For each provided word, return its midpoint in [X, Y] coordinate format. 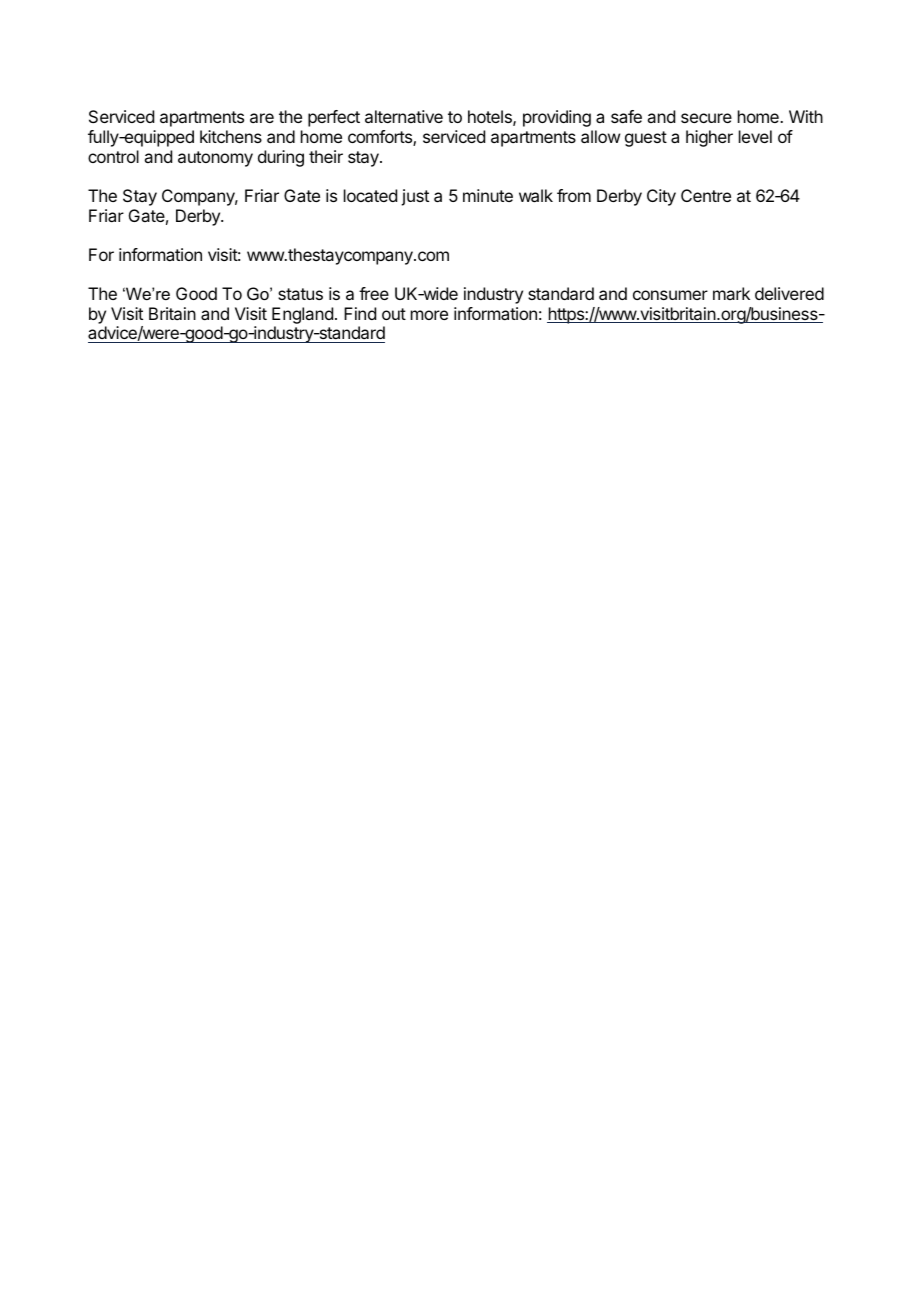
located [370, 195]
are [262, 118]
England [302, 317]
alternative [404, 116]
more [429, 315]
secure [706, 118]
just [415, 197]
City [661, 197]
